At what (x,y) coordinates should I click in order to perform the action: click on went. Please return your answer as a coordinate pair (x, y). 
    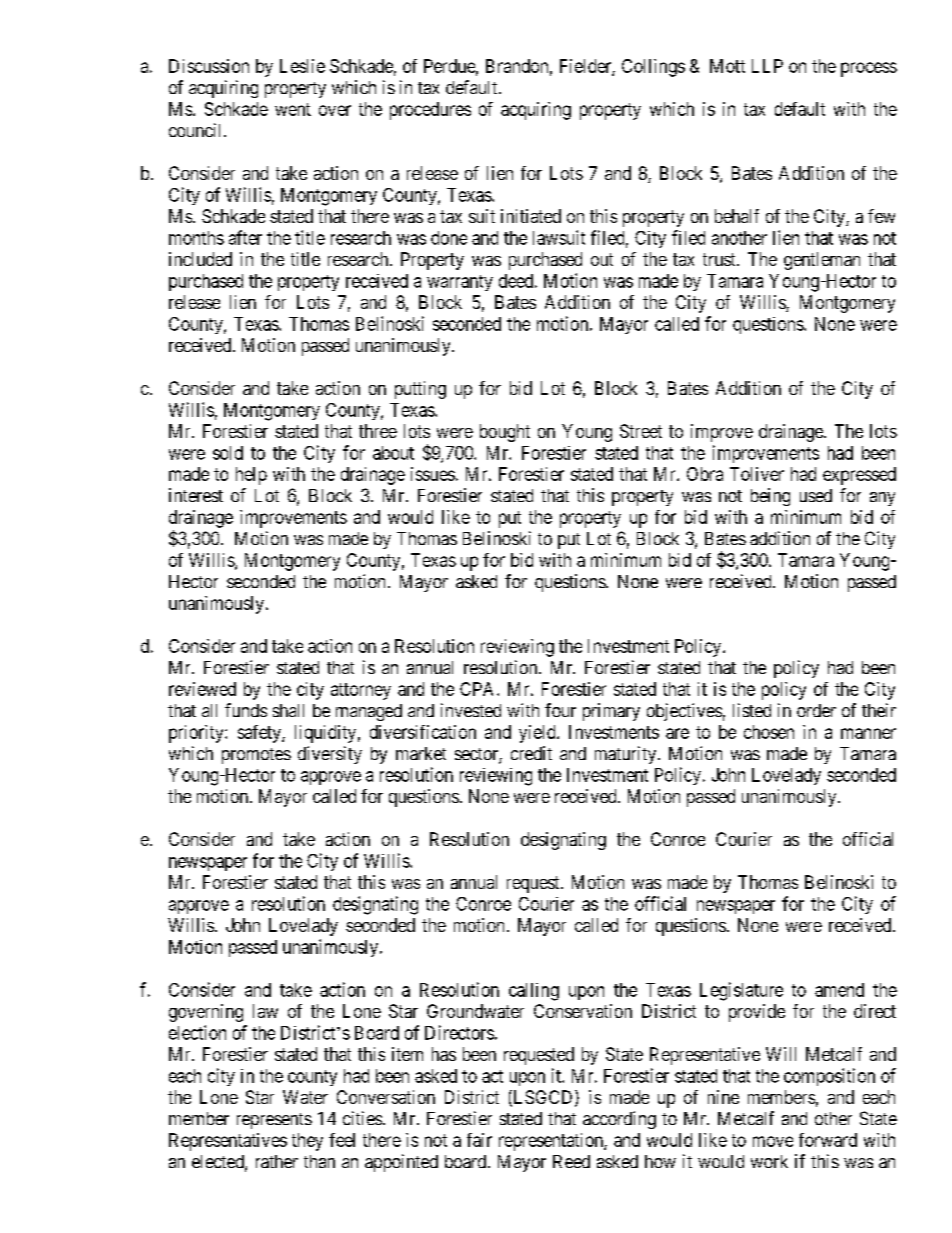
    Looking at the image, I should click on (293, 109).
